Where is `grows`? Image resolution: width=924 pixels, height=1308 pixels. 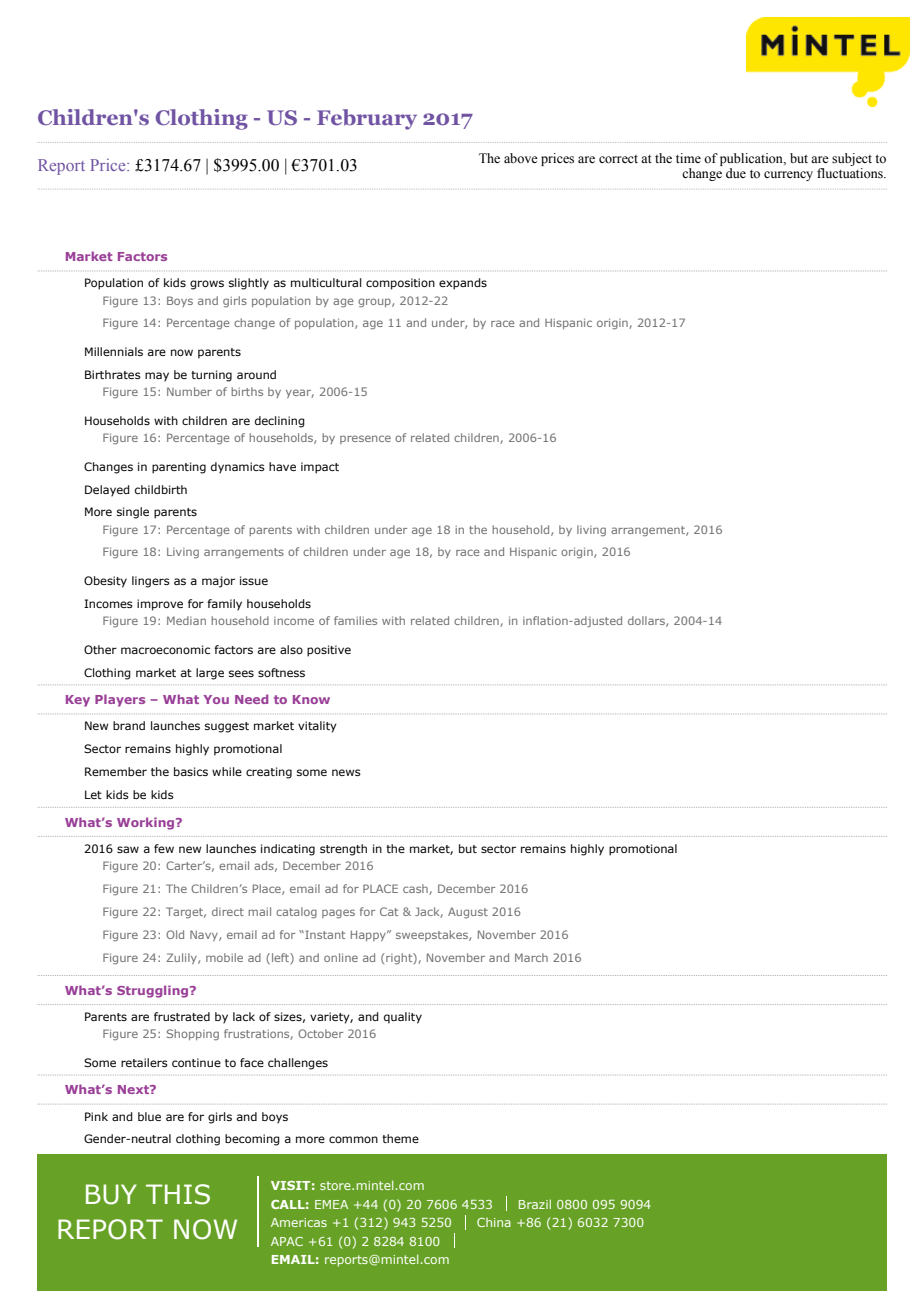 grows is located at coordinates (207, 285).
